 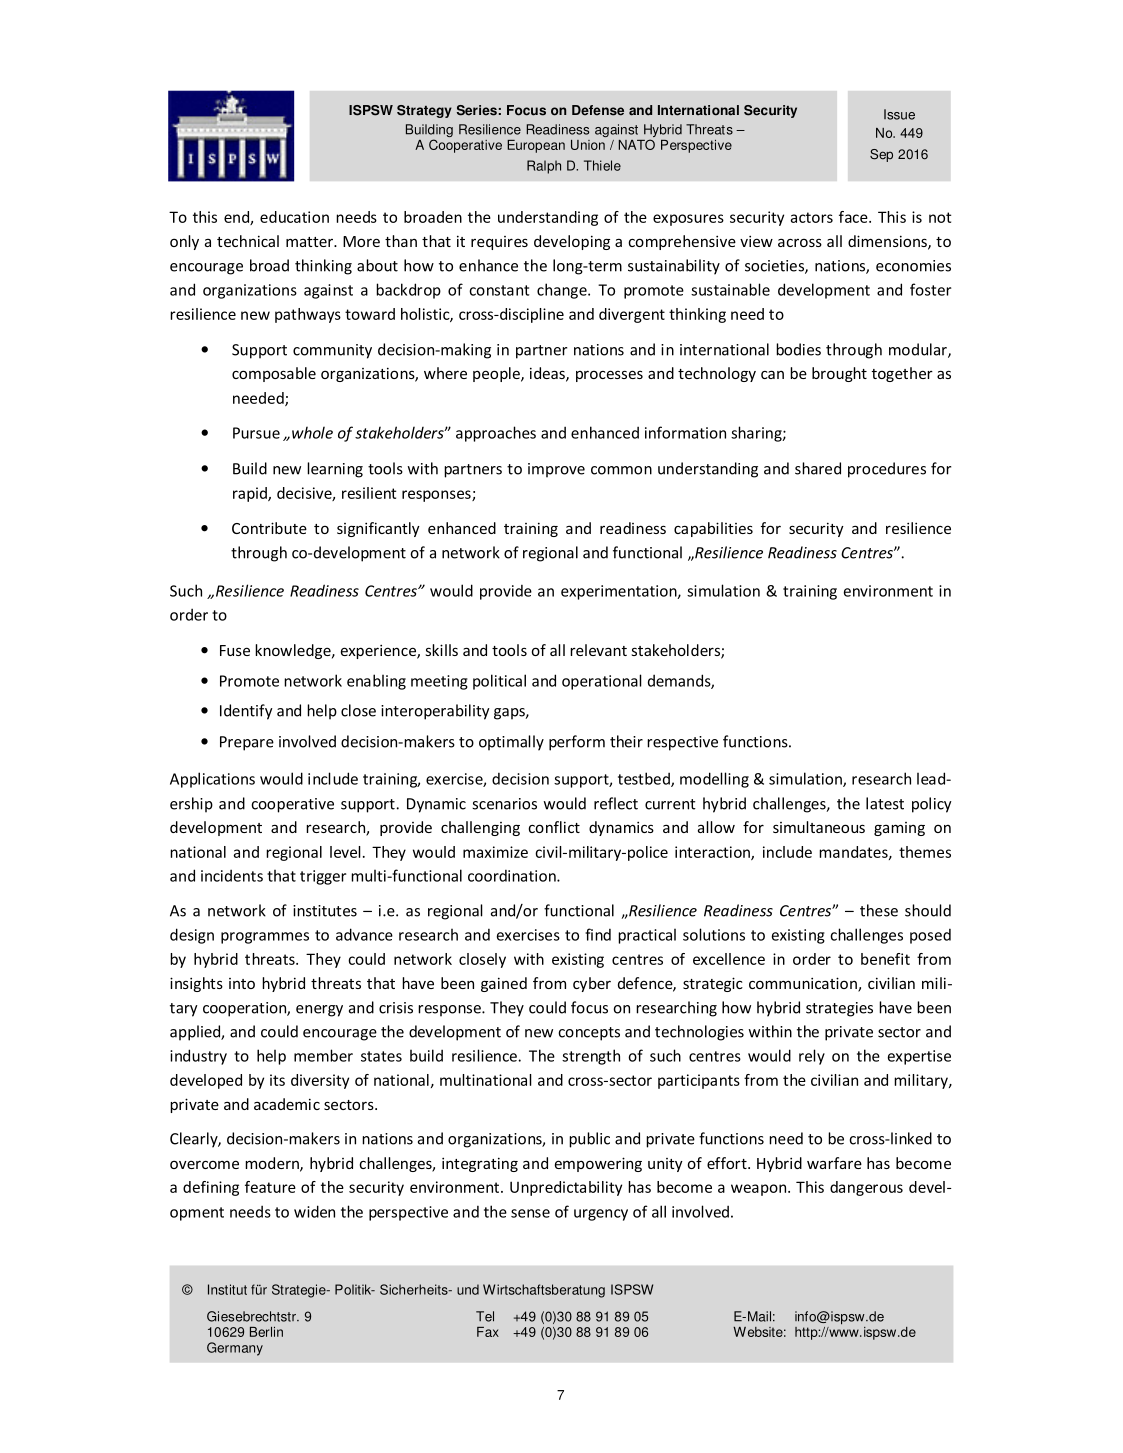 What do you see at coordinates (247, 743) in the screenshot?
I see `Prepare` at bounding box center [247, 743].
